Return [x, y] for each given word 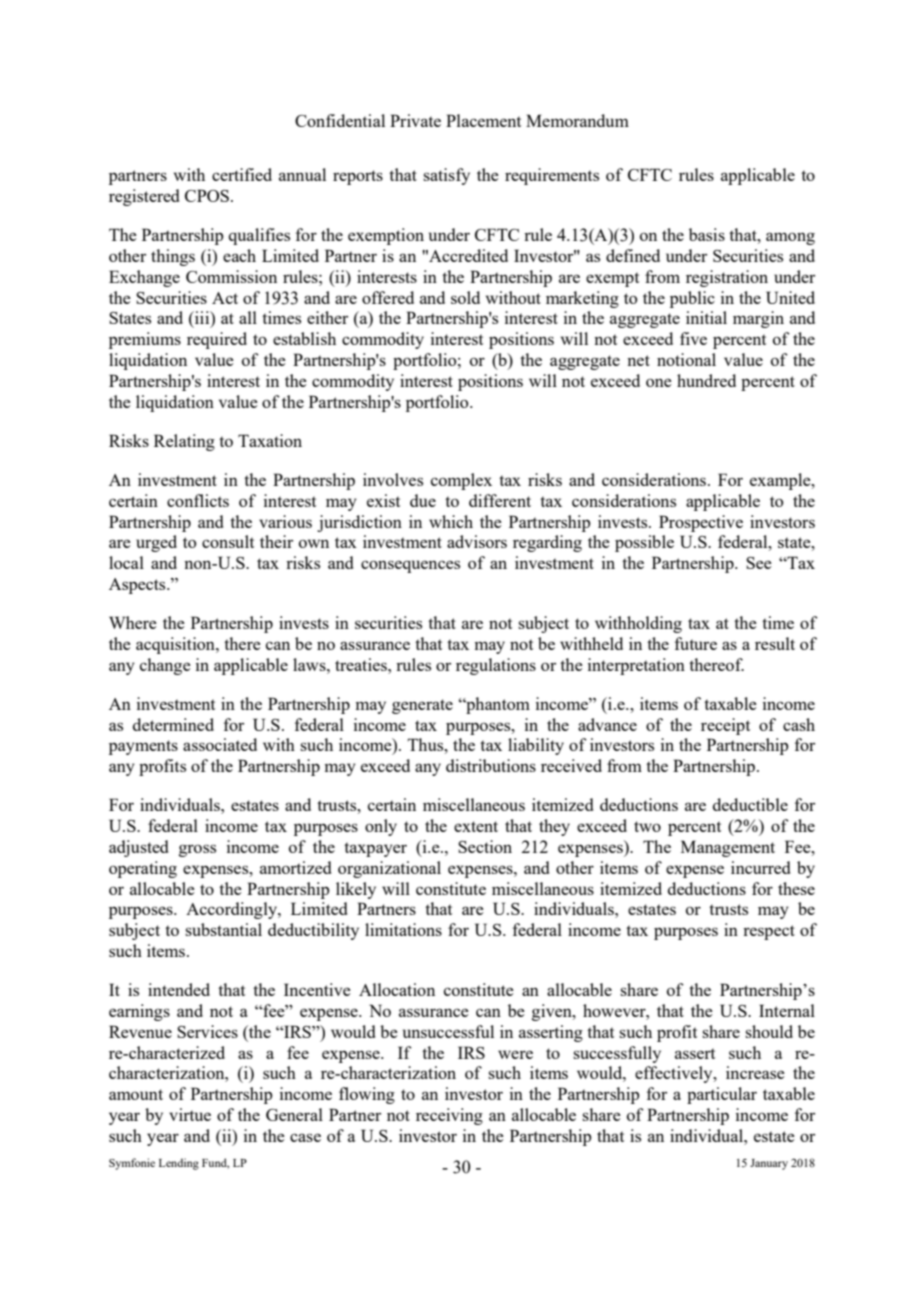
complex [461, 481]
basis [707, 234]
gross [197, 850]
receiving [449, 1116]
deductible [750, 804]
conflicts [198, 500]
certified [242, 174]
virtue [190, 1114]
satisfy [446, 176]
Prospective [701, 523]
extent [476, 826]
